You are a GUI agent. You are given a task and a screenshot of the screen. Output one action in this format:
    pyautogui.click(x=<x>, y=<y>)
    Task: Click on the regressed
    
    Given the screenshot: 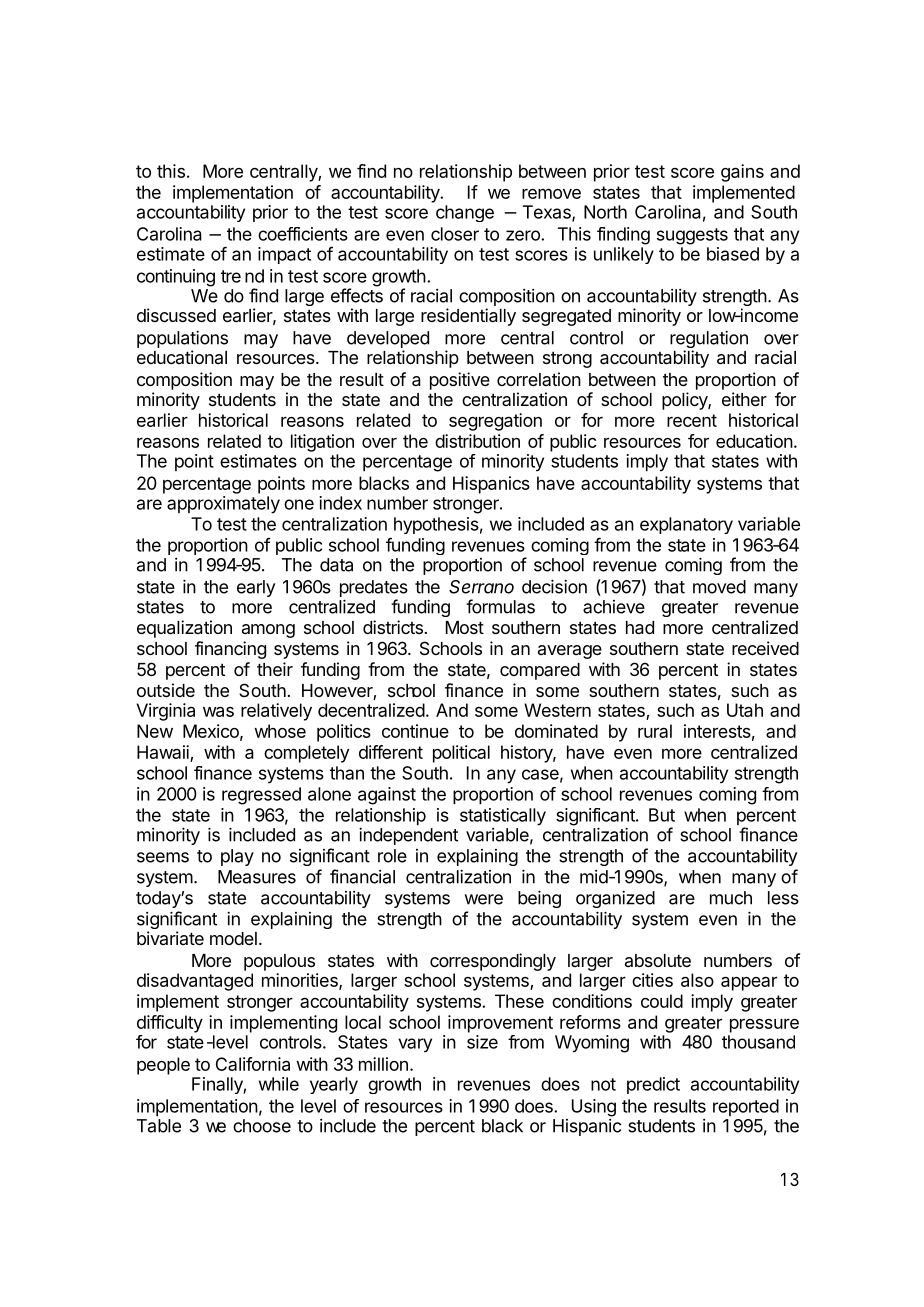 What is the action you would take?
    pyautogui.click(x=261, y=796)
